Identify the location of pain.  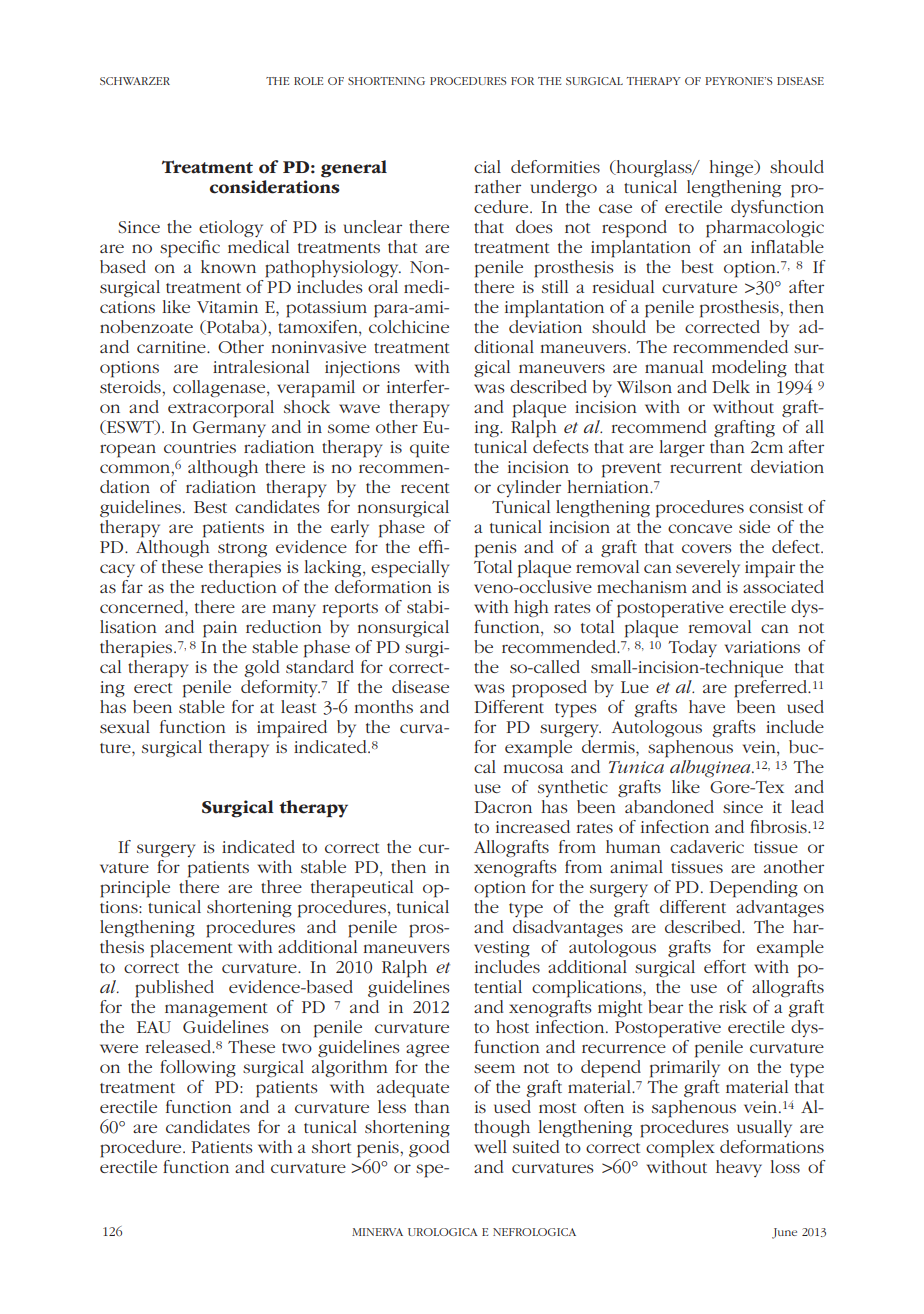
(220, 629).
